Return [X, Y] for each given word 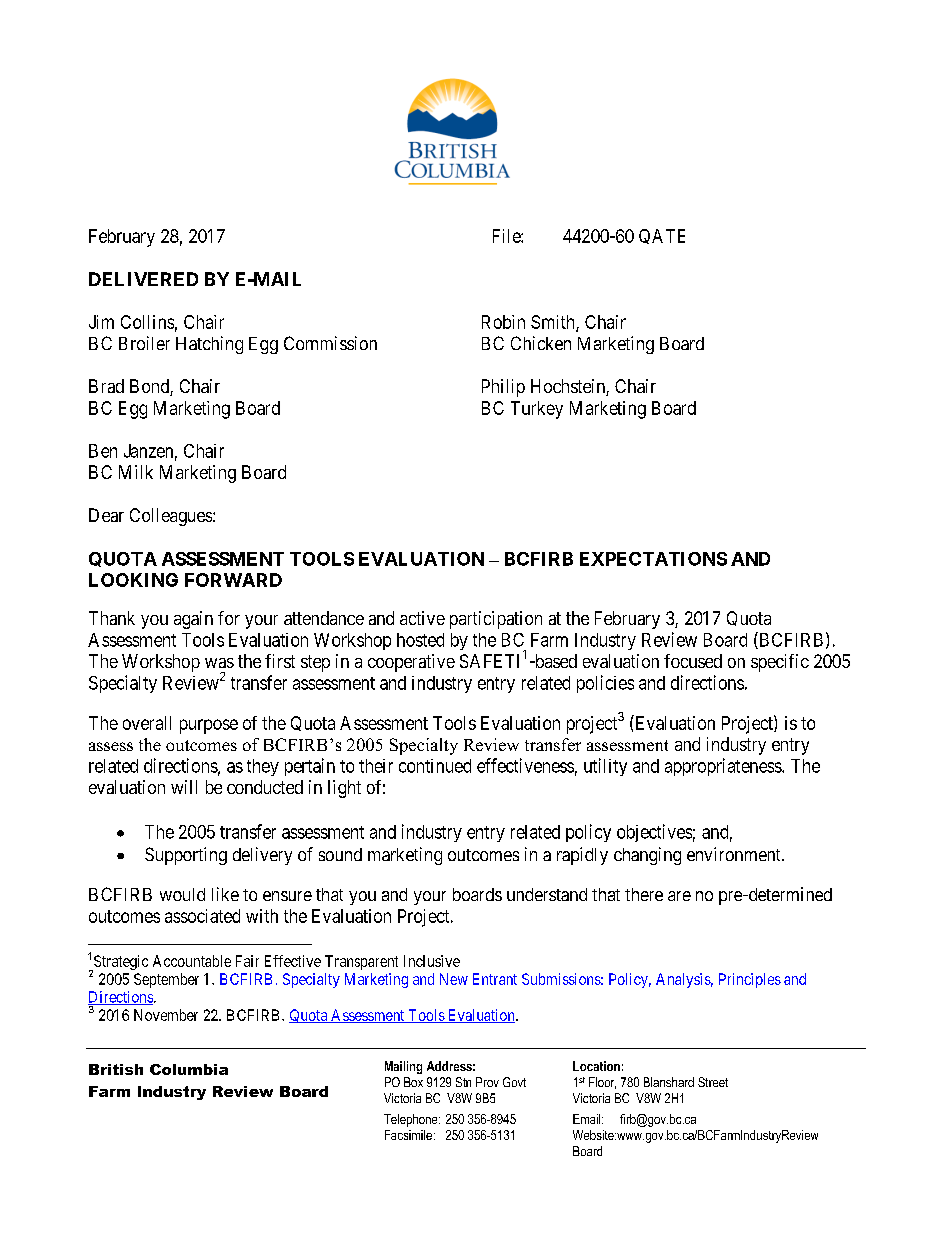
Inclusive [432, 961]
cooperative [411, 663]
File [507, 236]
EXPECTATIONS [653, 559]
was [219, 663]
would [182, 894]
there [644, 894]
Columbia [189, 1069]
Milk [136, 472]
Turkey [537, 410]
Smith [554, 323]
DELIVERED [143, 279]
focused [693, 661]
